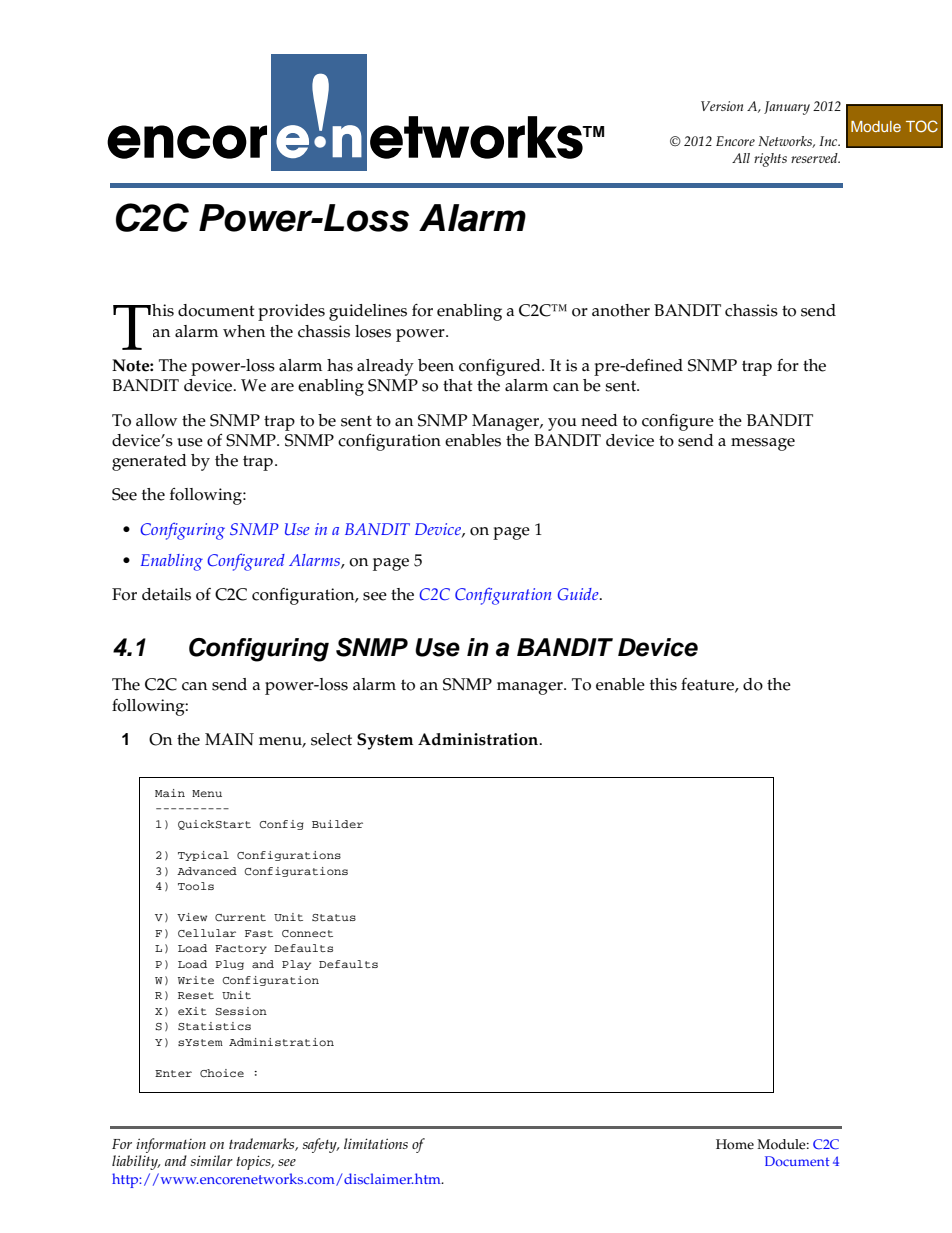 Image resolution: width=952 pixels, height=1233 pixels. I want to click on Version, so click(722, 106).
